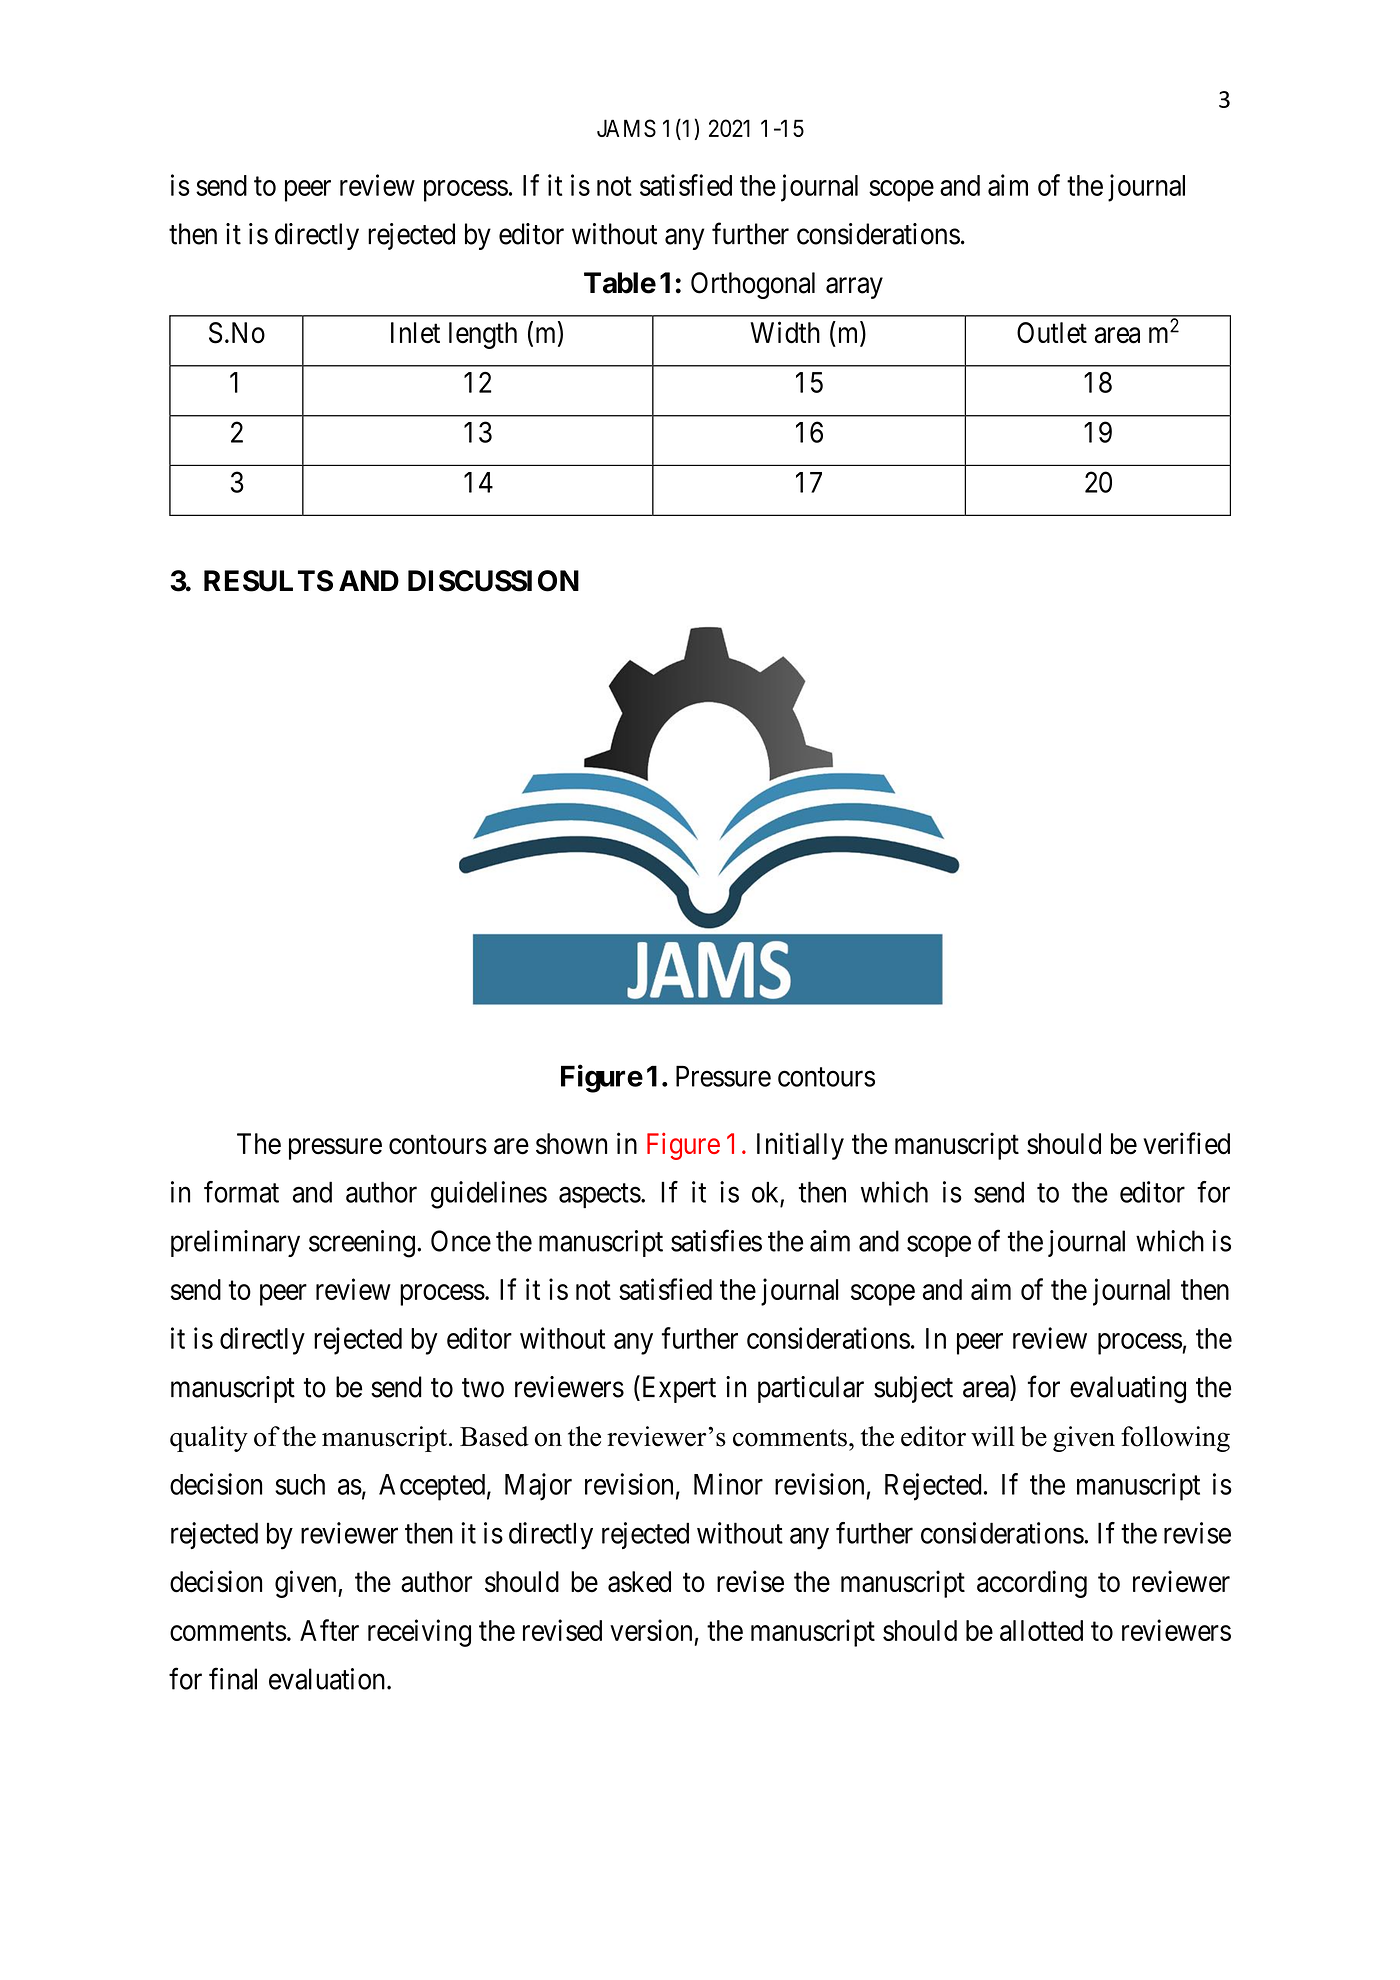 The height and width of the page is (1980, 1400). I want to click on Inlet, so click(415, 333).
